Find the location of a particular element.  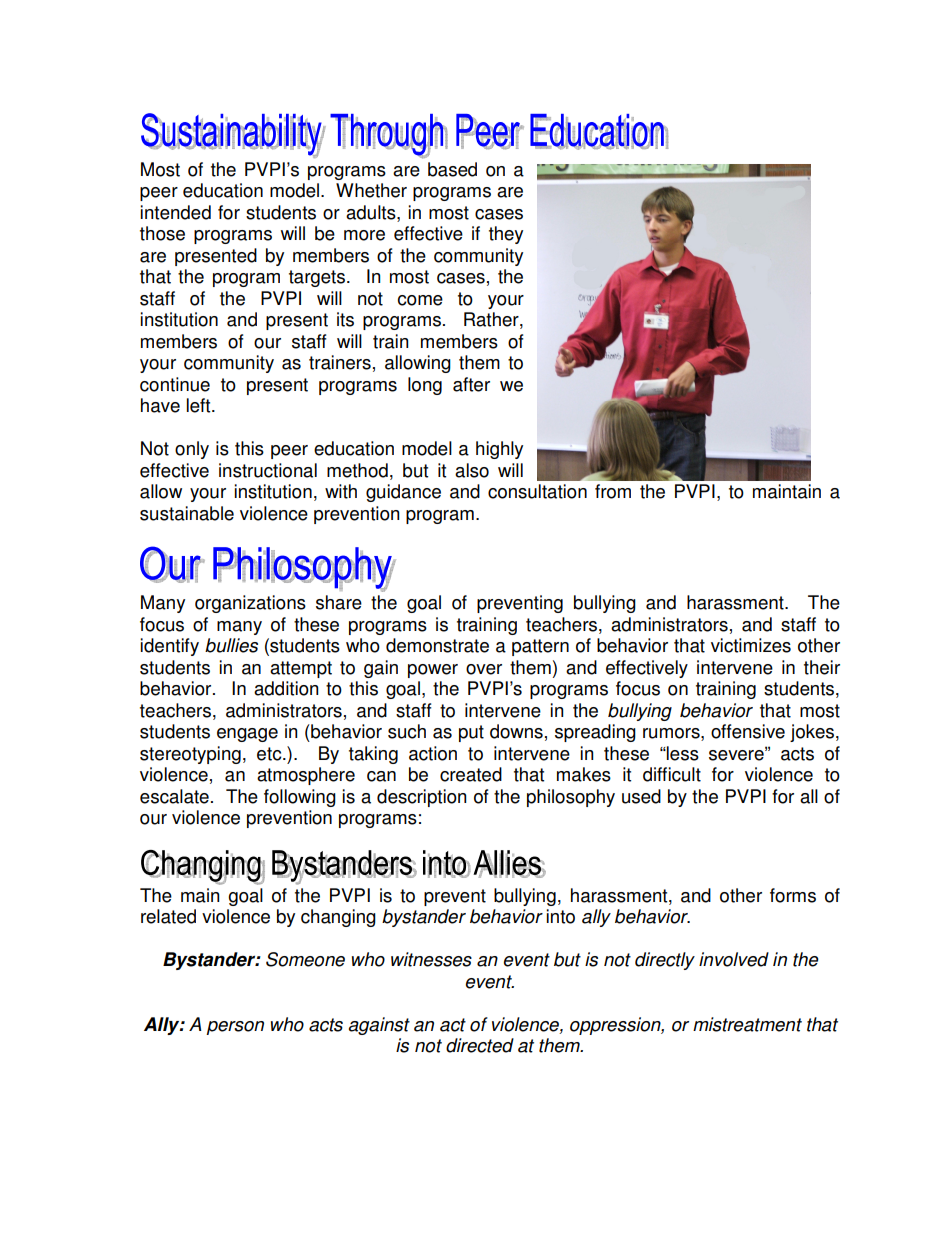

left is located at coordinates (200, 405).
